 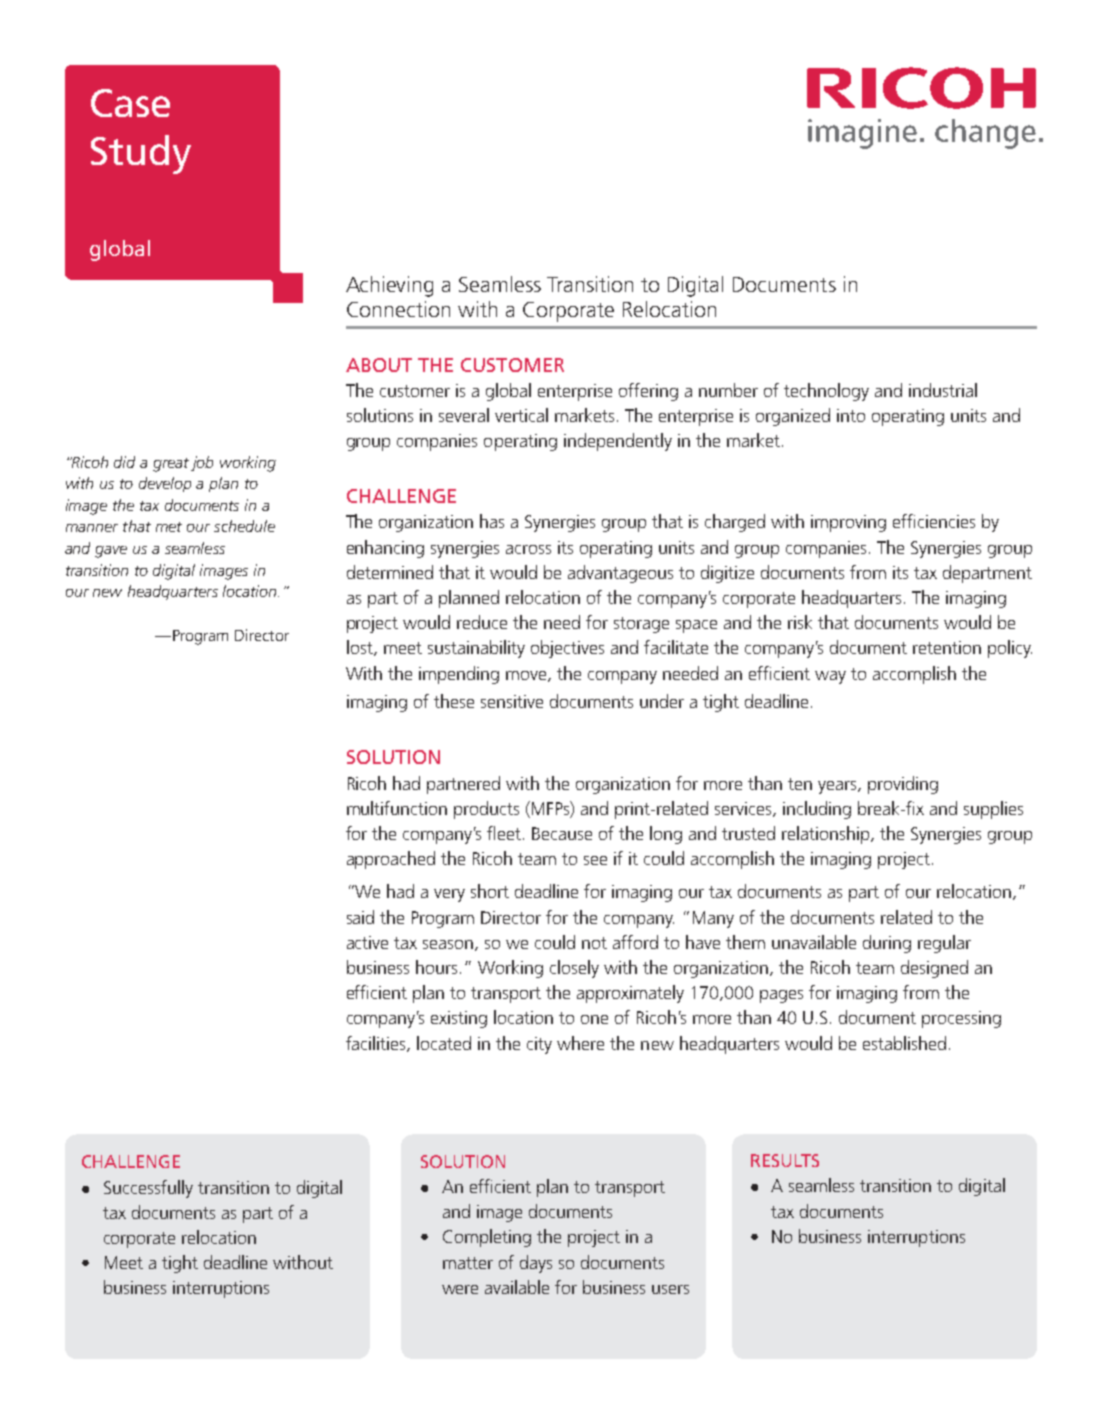 What do you see at coordinates (528, 549) in the screenshot?
I see `across` at bounding box center [528, 549].
